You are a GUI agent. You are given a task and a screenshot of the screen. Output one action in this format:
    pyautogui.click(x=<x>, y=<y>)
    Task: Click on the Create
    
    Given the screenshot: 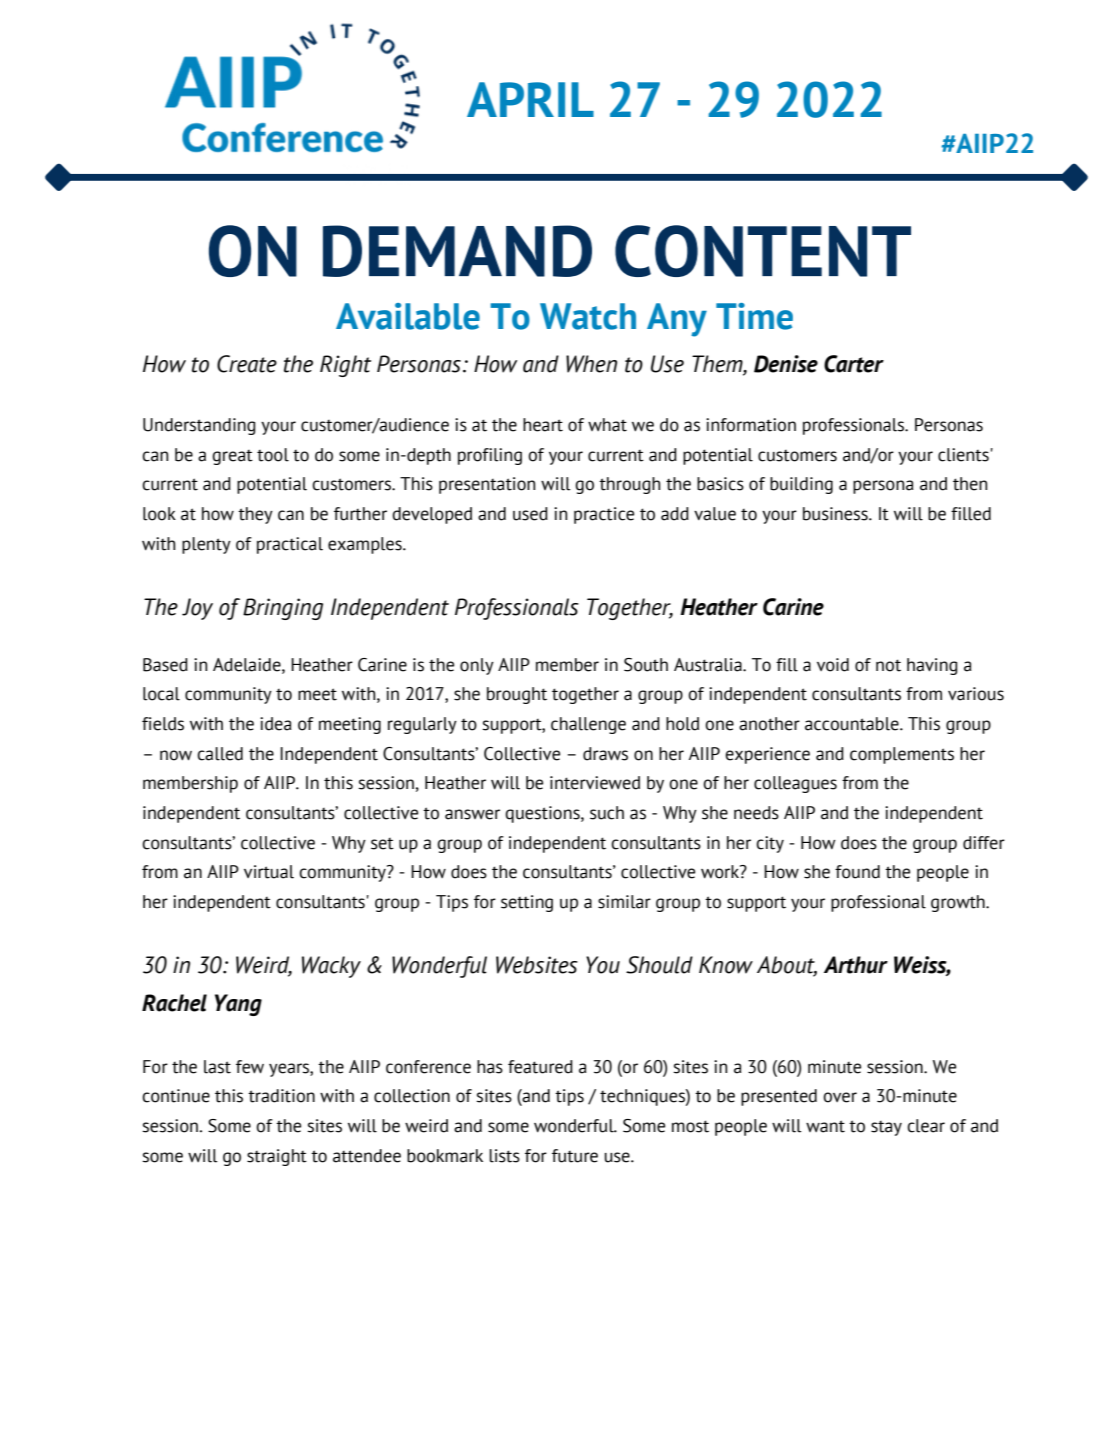 What is the action you would take?
    pyautogui.click(x=247, y=364)
